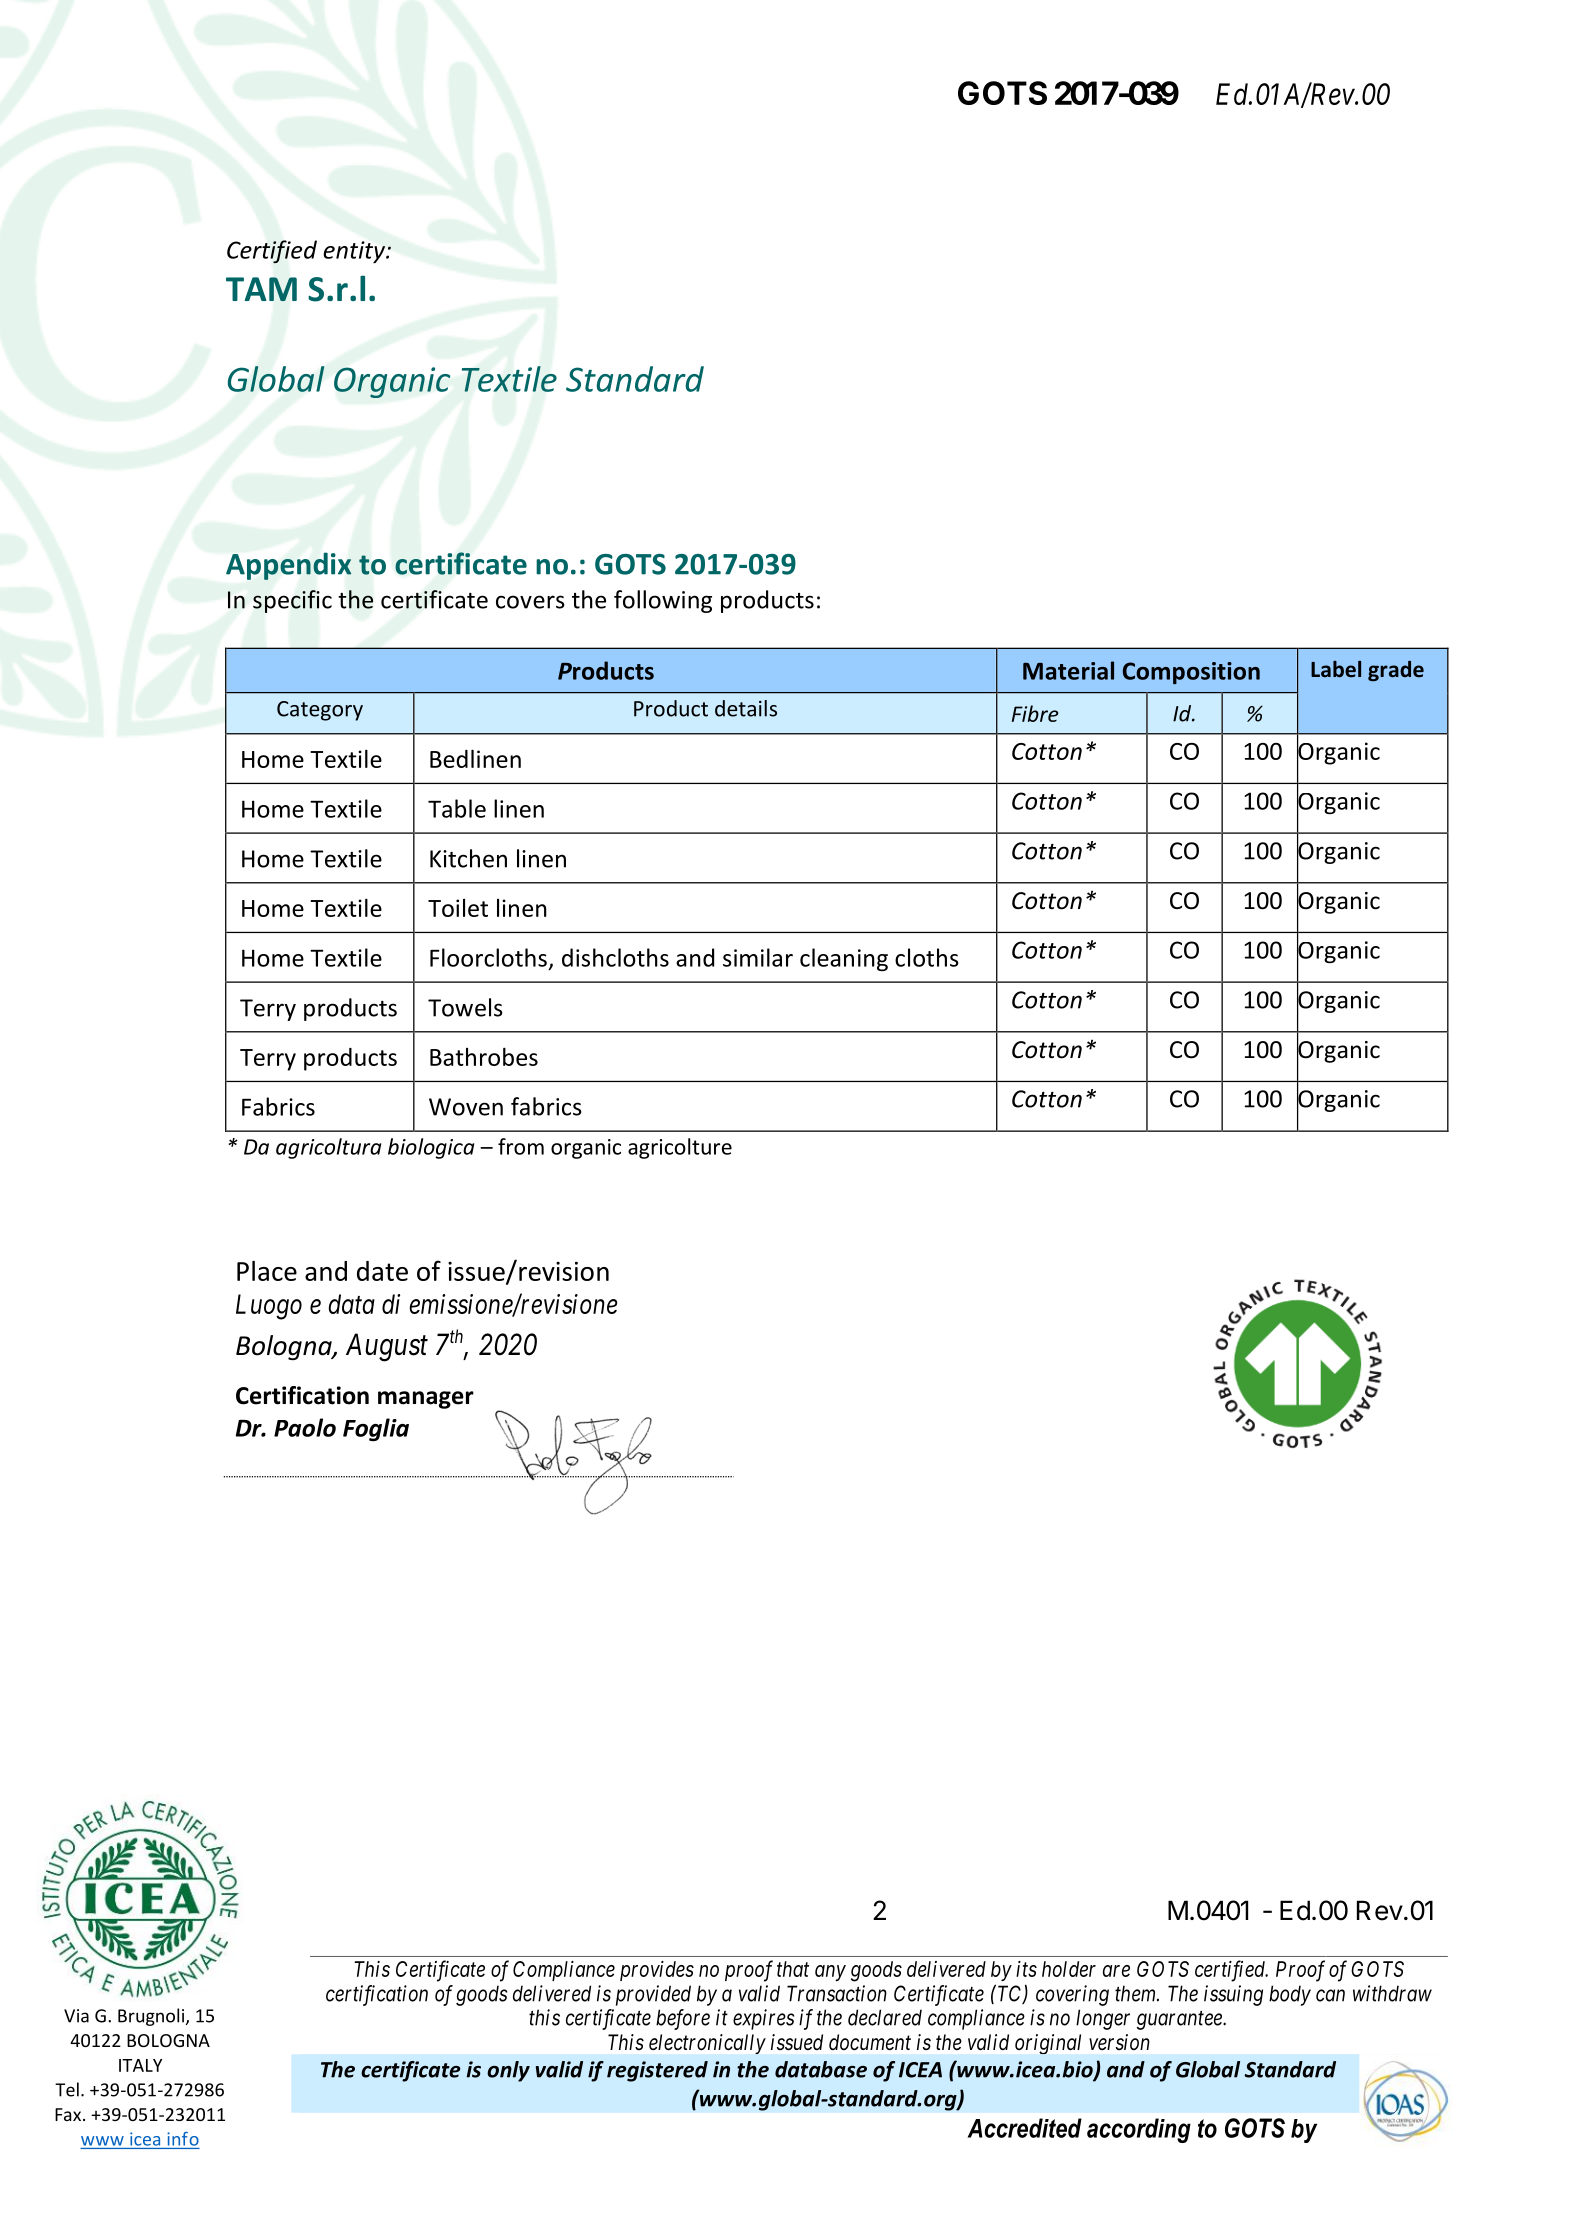 The height and width of the document is (2234, 1579). Describe the element at coordinates (1191, 673) in the document. I see `Composition` at that location.
